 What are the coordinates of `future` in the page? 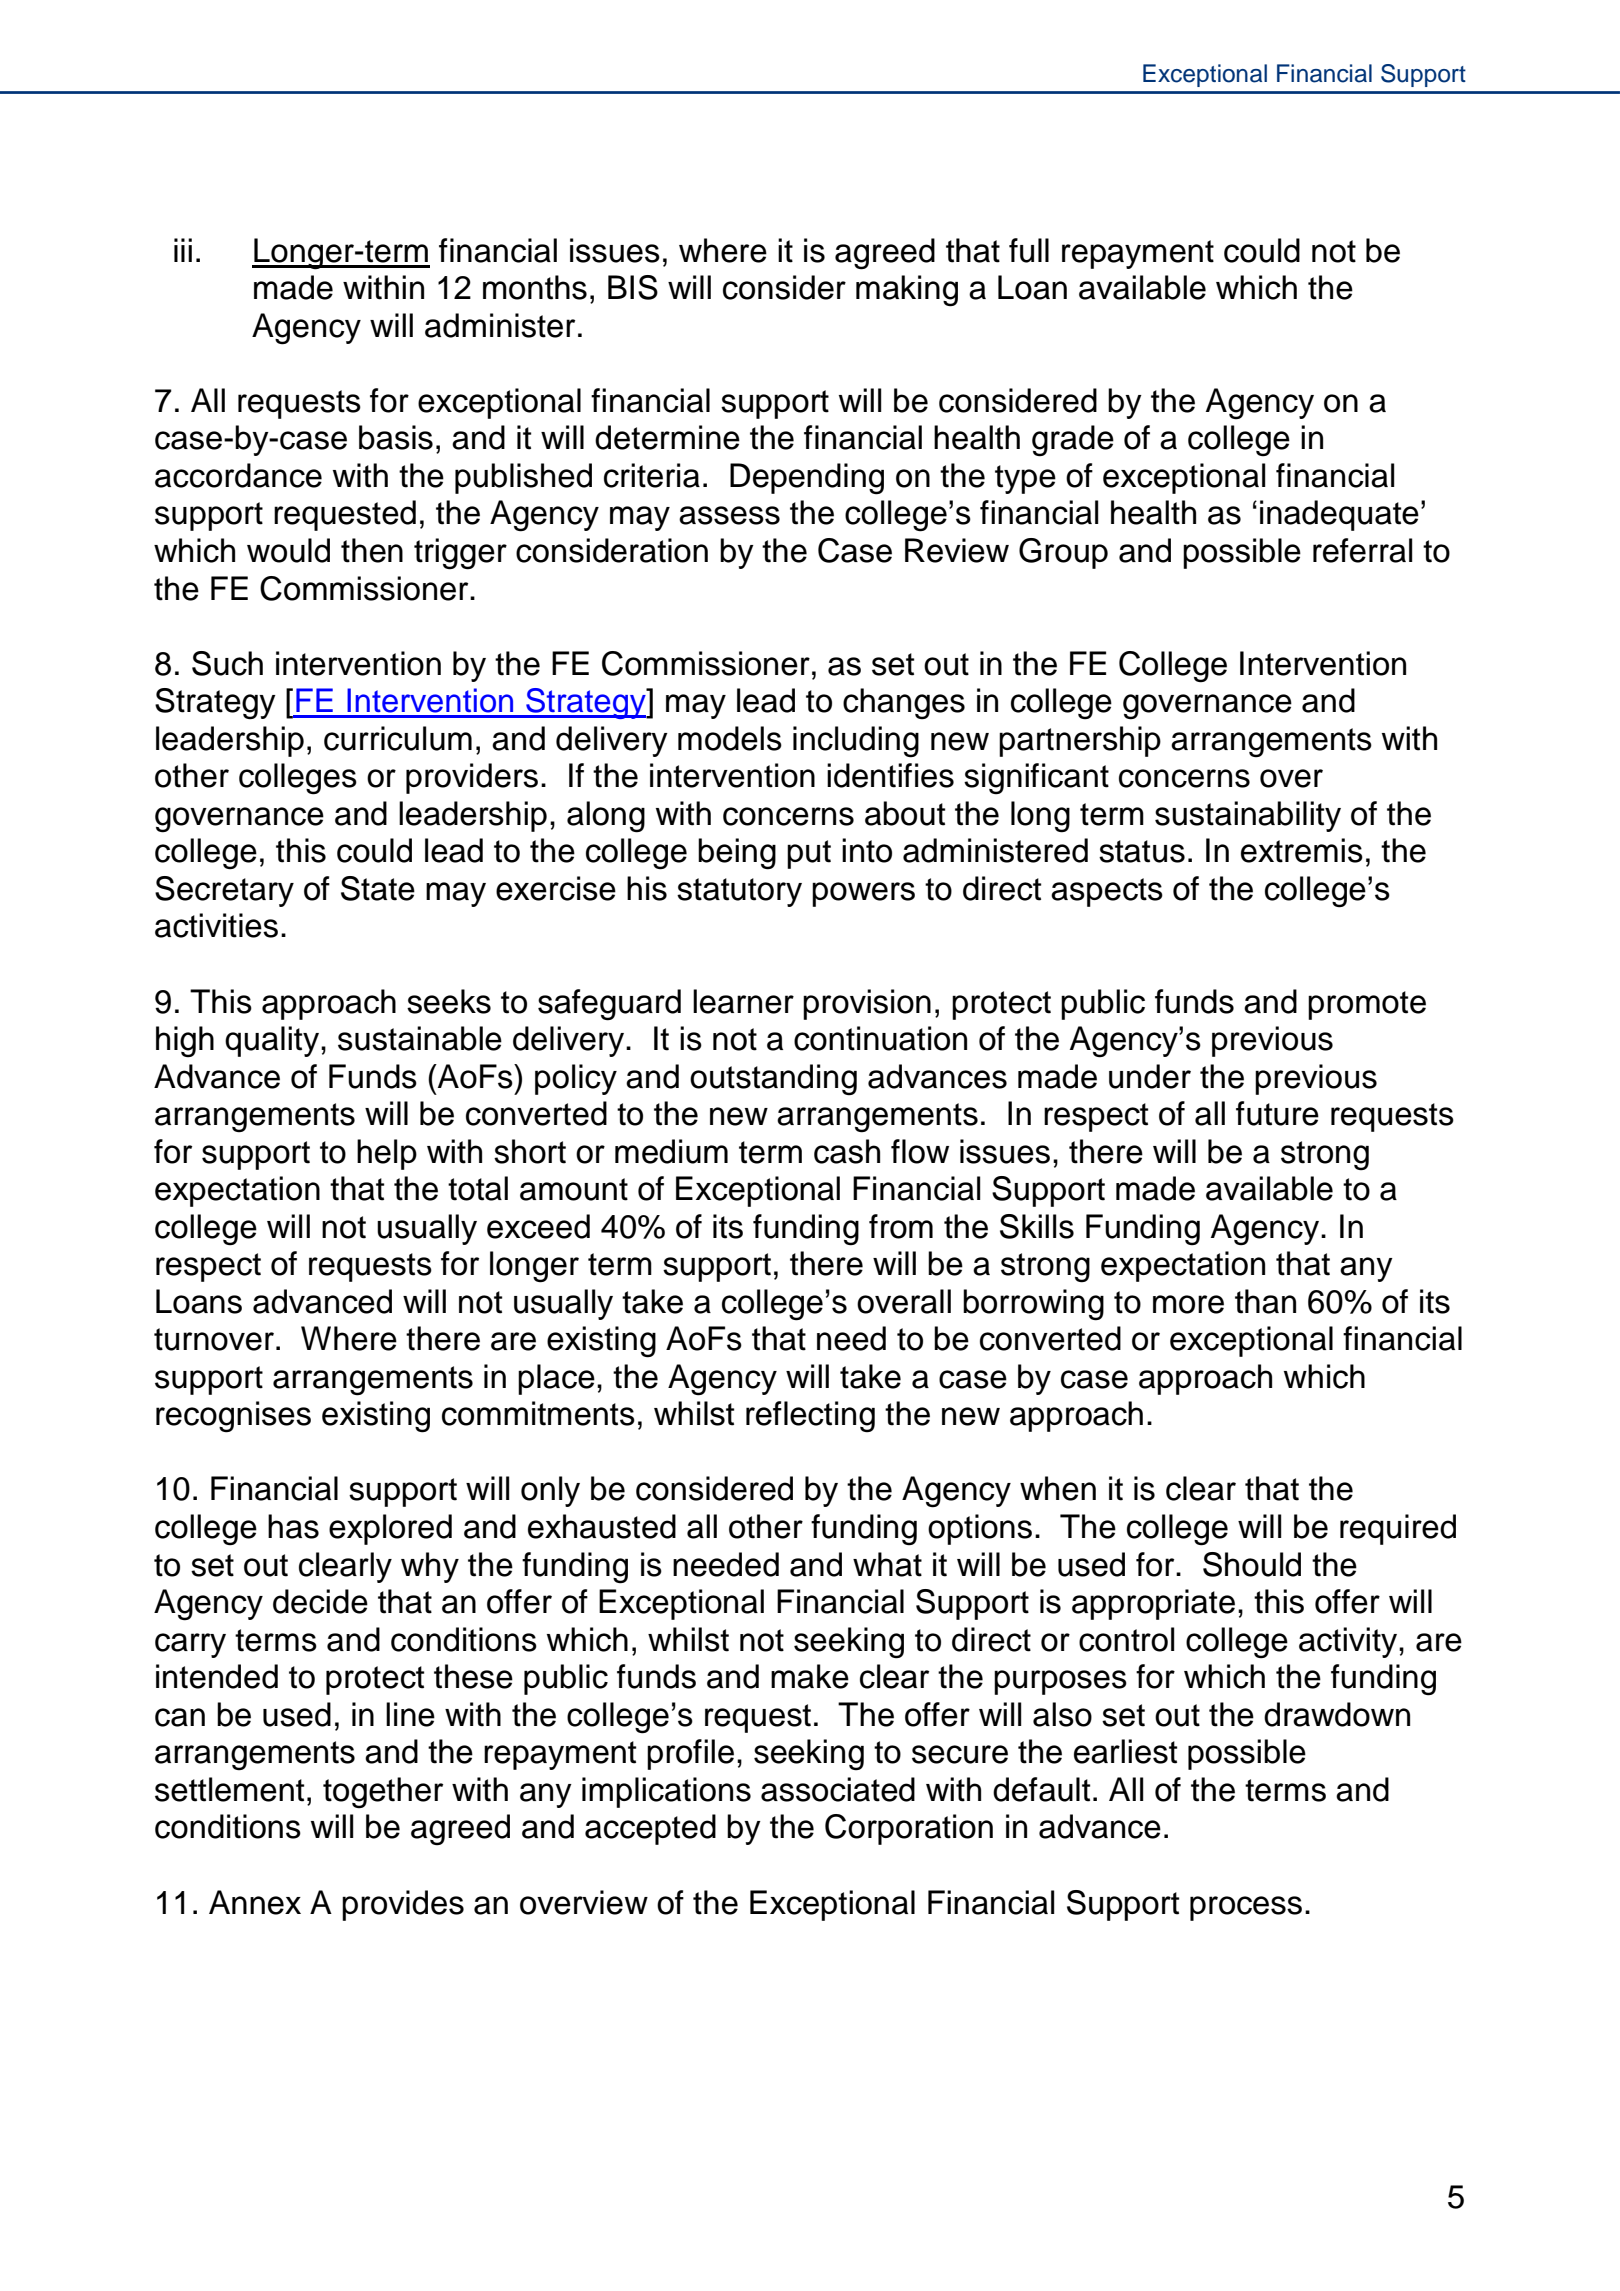 It's located at (1277, 1113).
